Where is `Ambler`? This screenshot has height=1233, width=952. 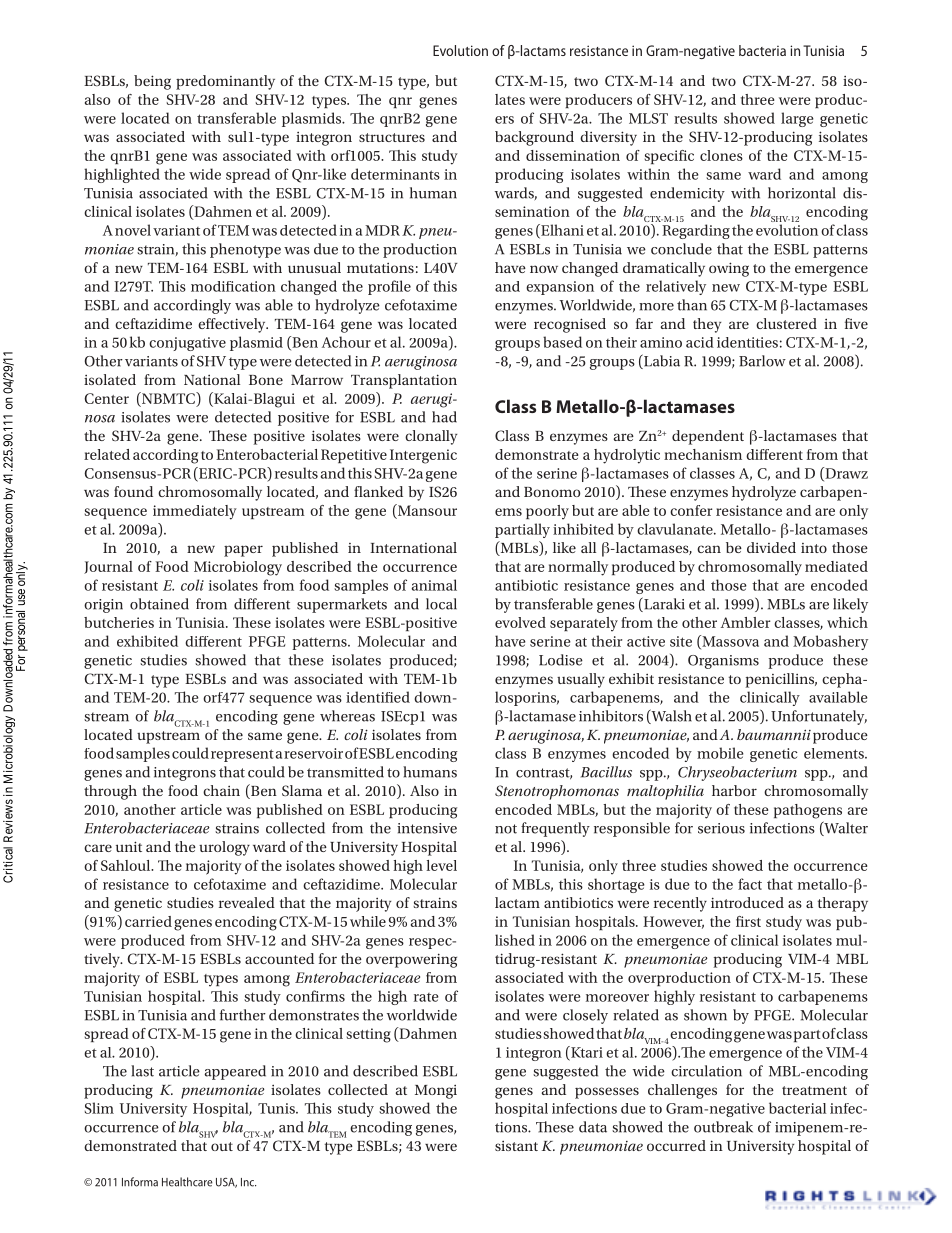
Ambler is located at coordinates (745, 622).
